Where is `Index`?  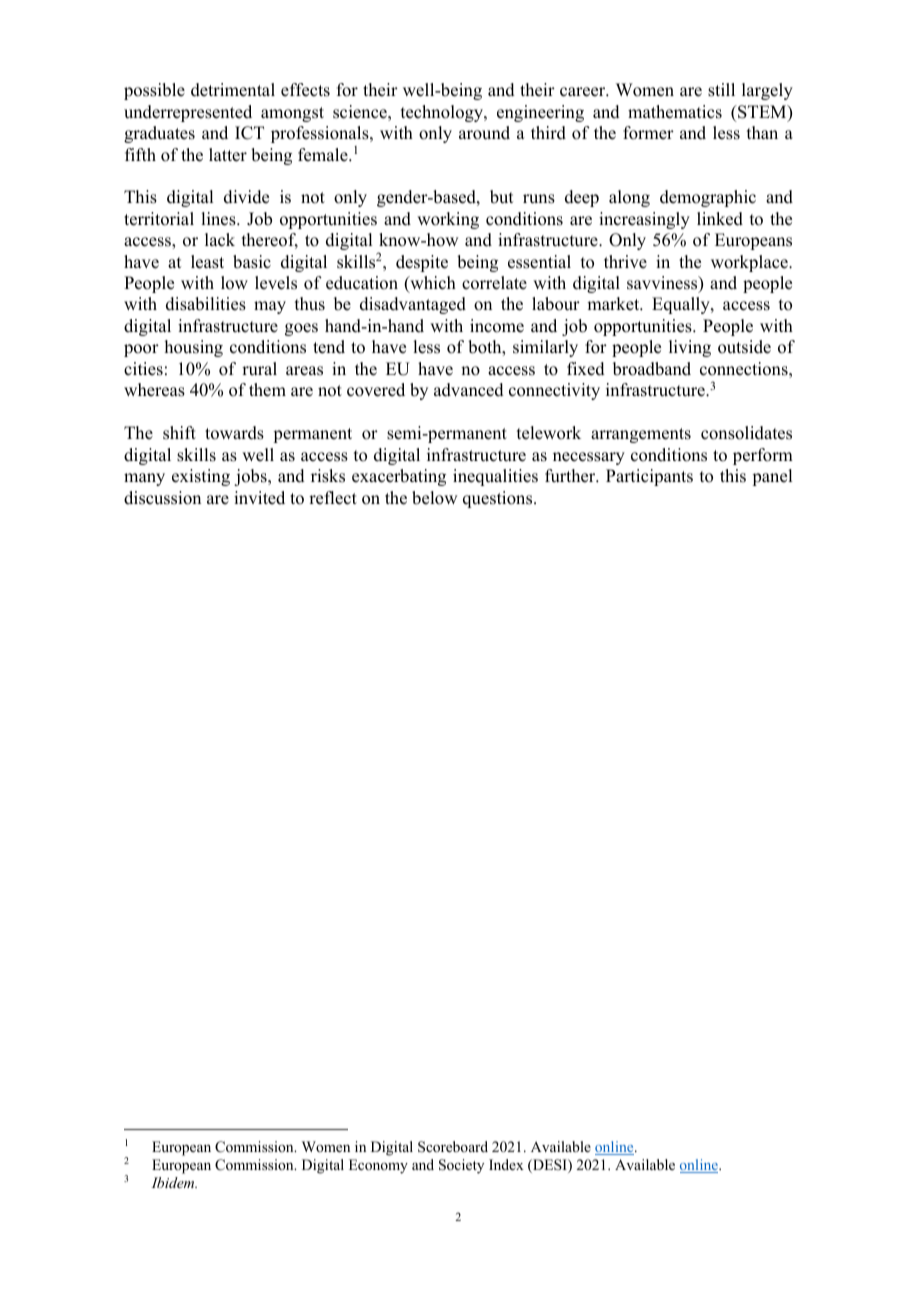 Index is located at coordinates (506, 1164).
